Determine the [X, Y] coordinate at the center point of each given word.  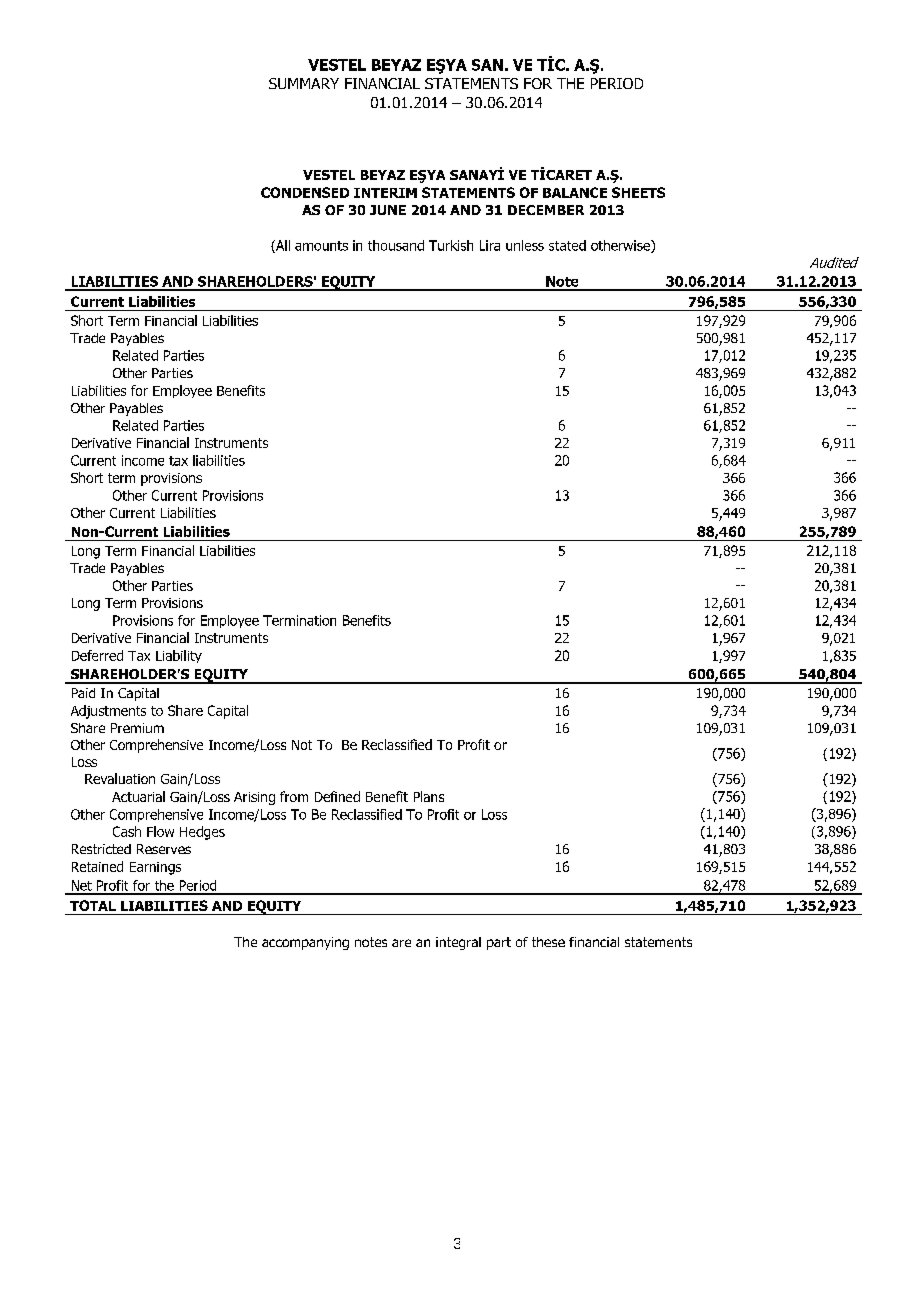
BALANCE [575, 192]
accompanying [305, 943]
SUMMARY [304, 83]
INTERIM [385, 193]
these [548, 942]
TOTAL [93, 905]
